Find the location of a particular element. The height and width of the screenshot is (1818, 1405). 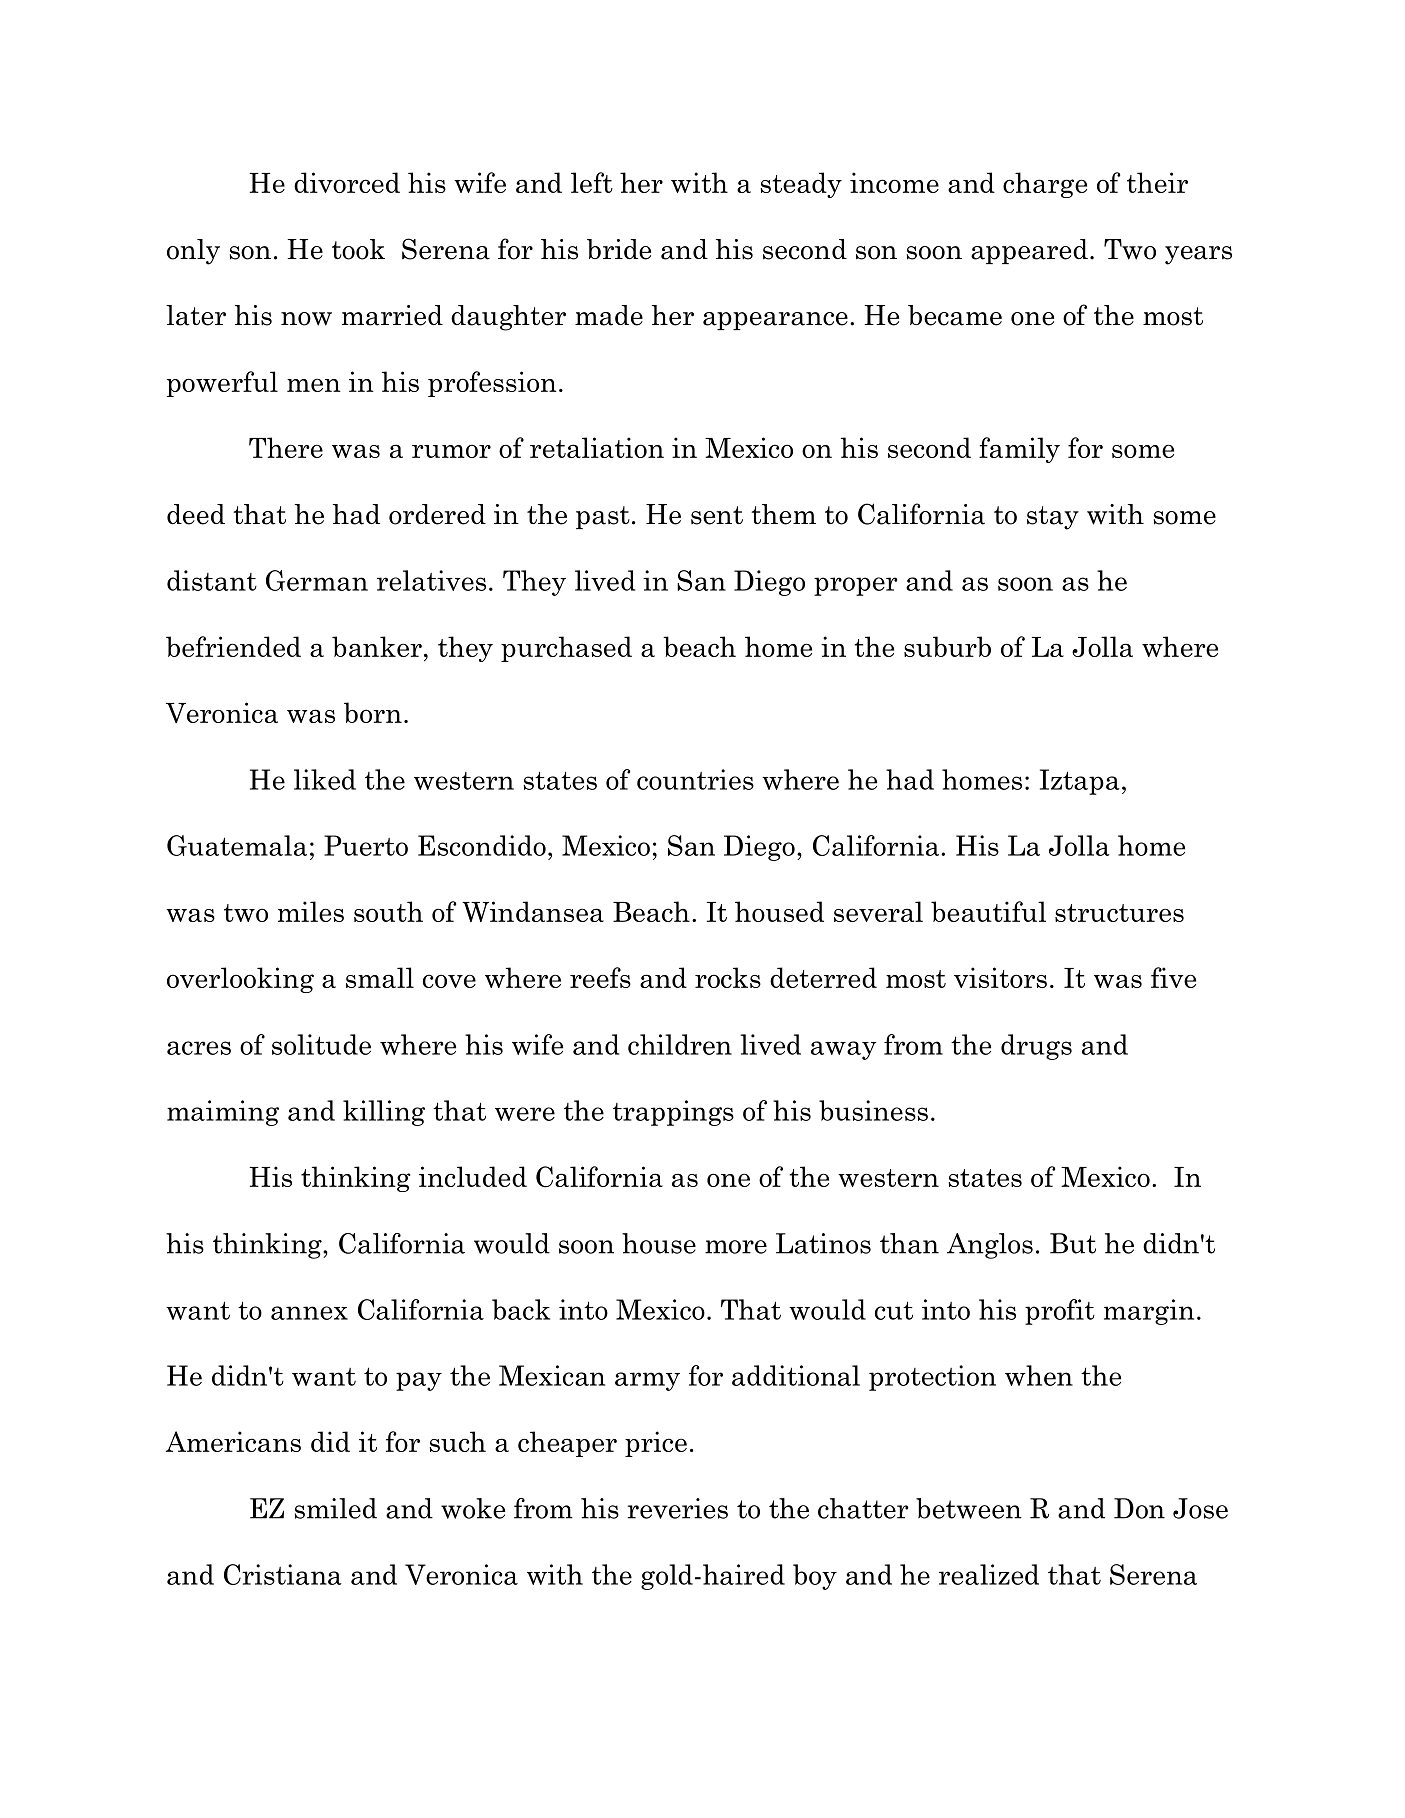

structures is located at coordinates (1119, 913).
